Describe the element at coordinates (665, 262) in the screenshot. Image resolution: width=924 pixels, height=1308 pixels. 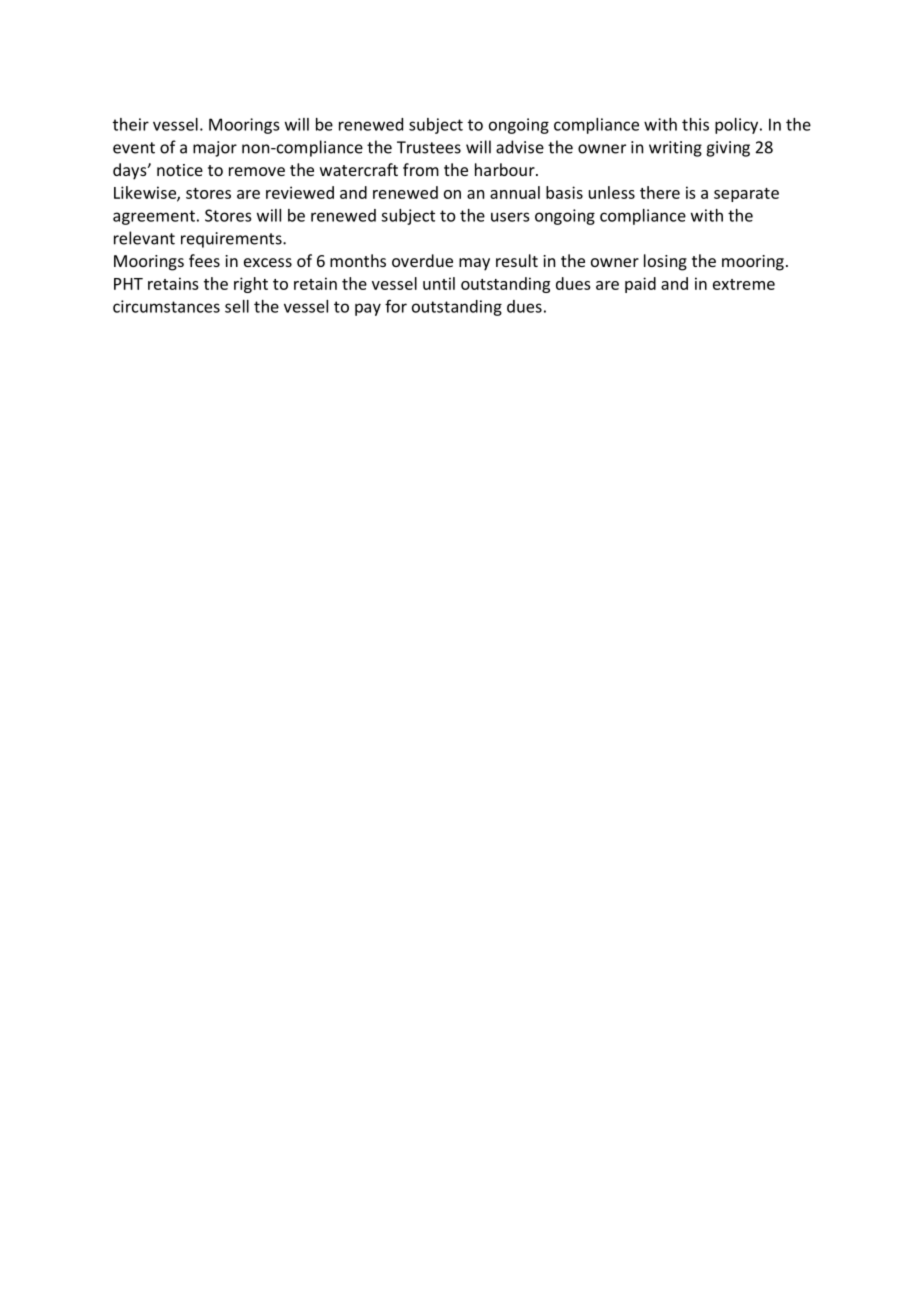
I see `losing` at that location.
